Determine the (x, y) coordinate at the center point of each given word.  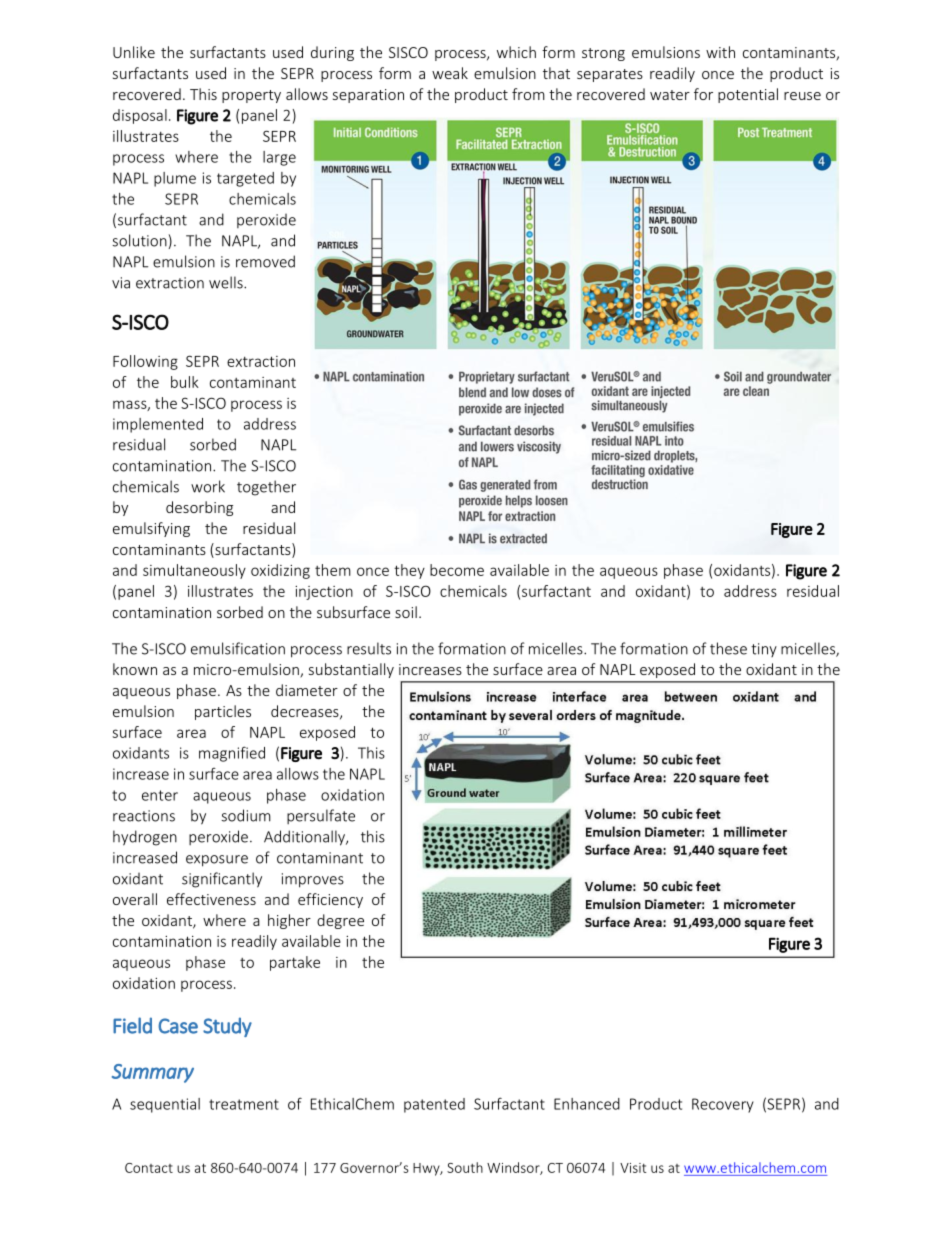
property (251, 96)
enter (160, 795)
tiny (764, 650)
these (728, 648)
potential (748, 95)
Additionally (305, 838)
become (457, 570)
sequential (165, 1105)
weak (450, 73)
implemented (158, 425)
